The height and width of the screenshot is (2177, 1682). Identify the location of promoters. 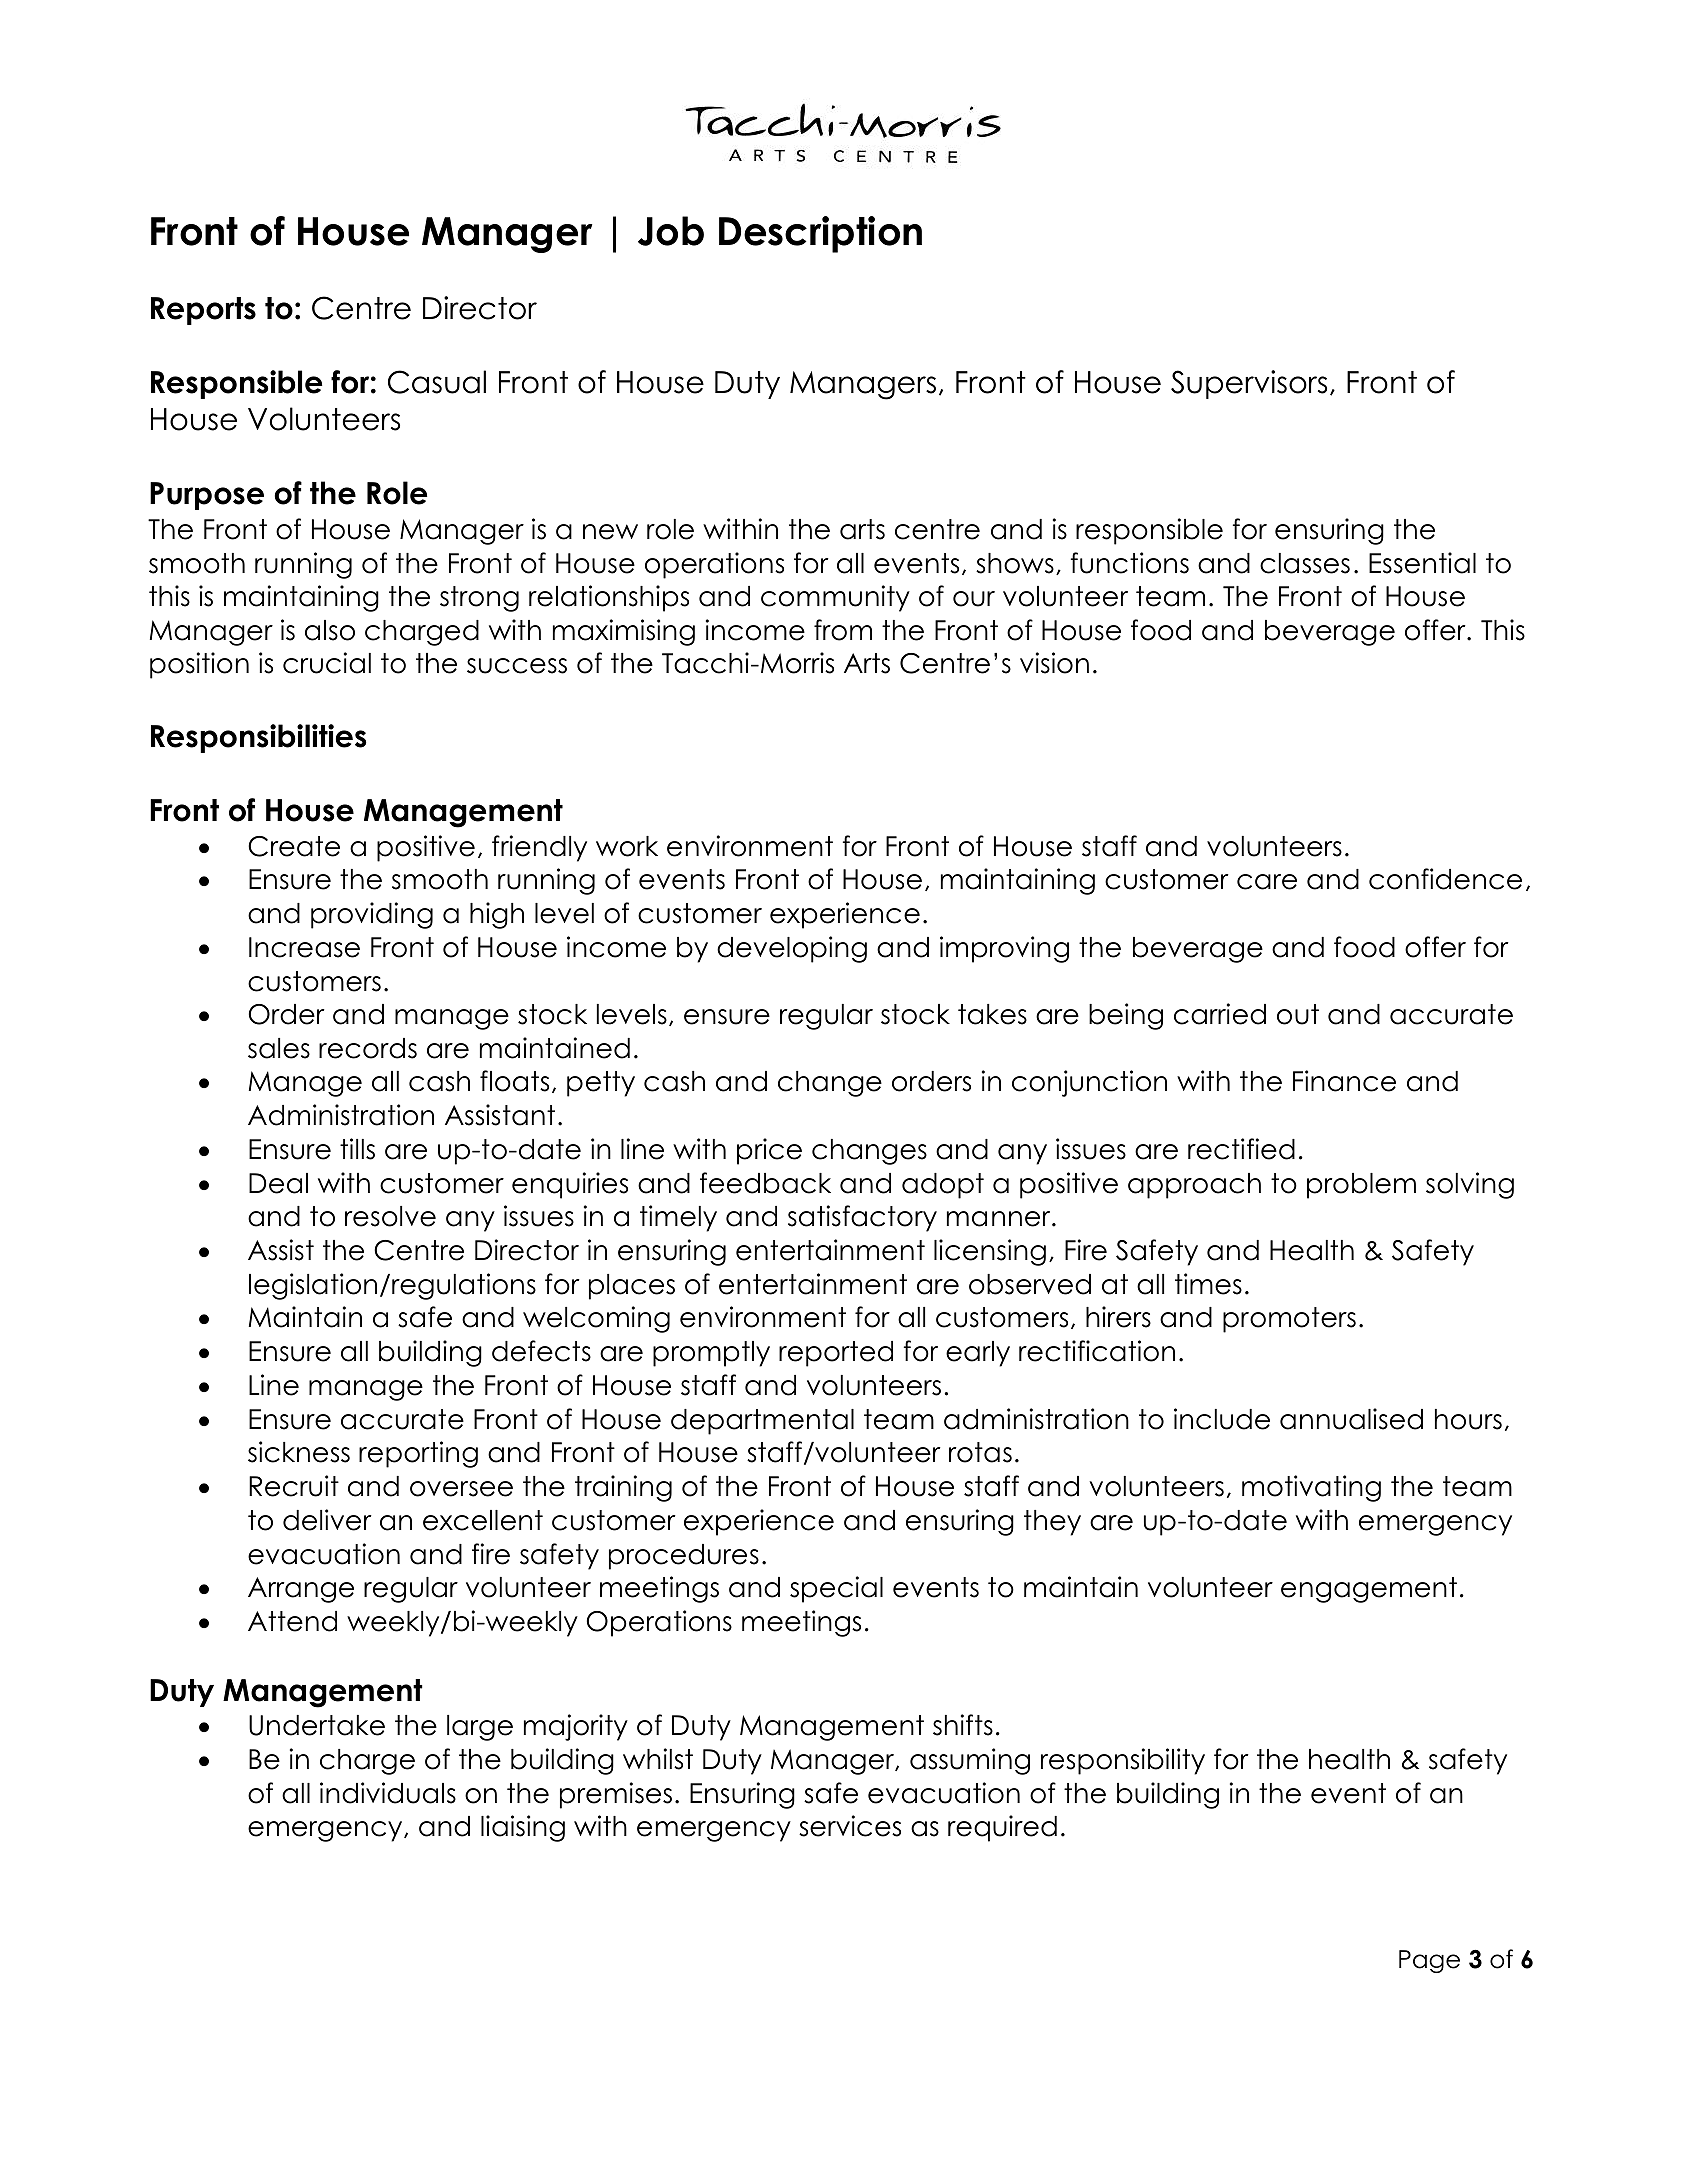
(1289, 1320).
